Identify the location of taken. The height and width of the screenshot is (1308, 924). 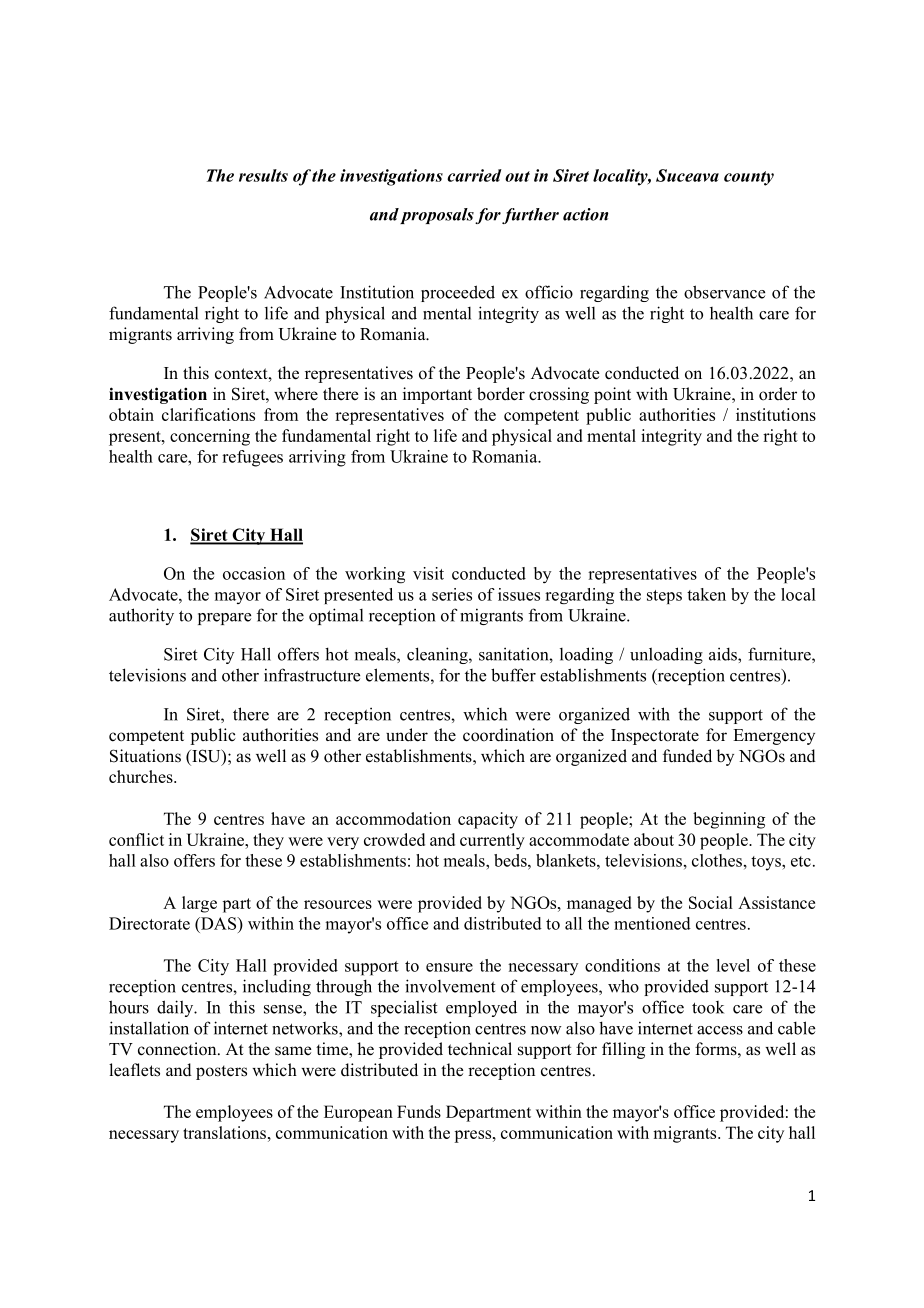
(706, 594).
